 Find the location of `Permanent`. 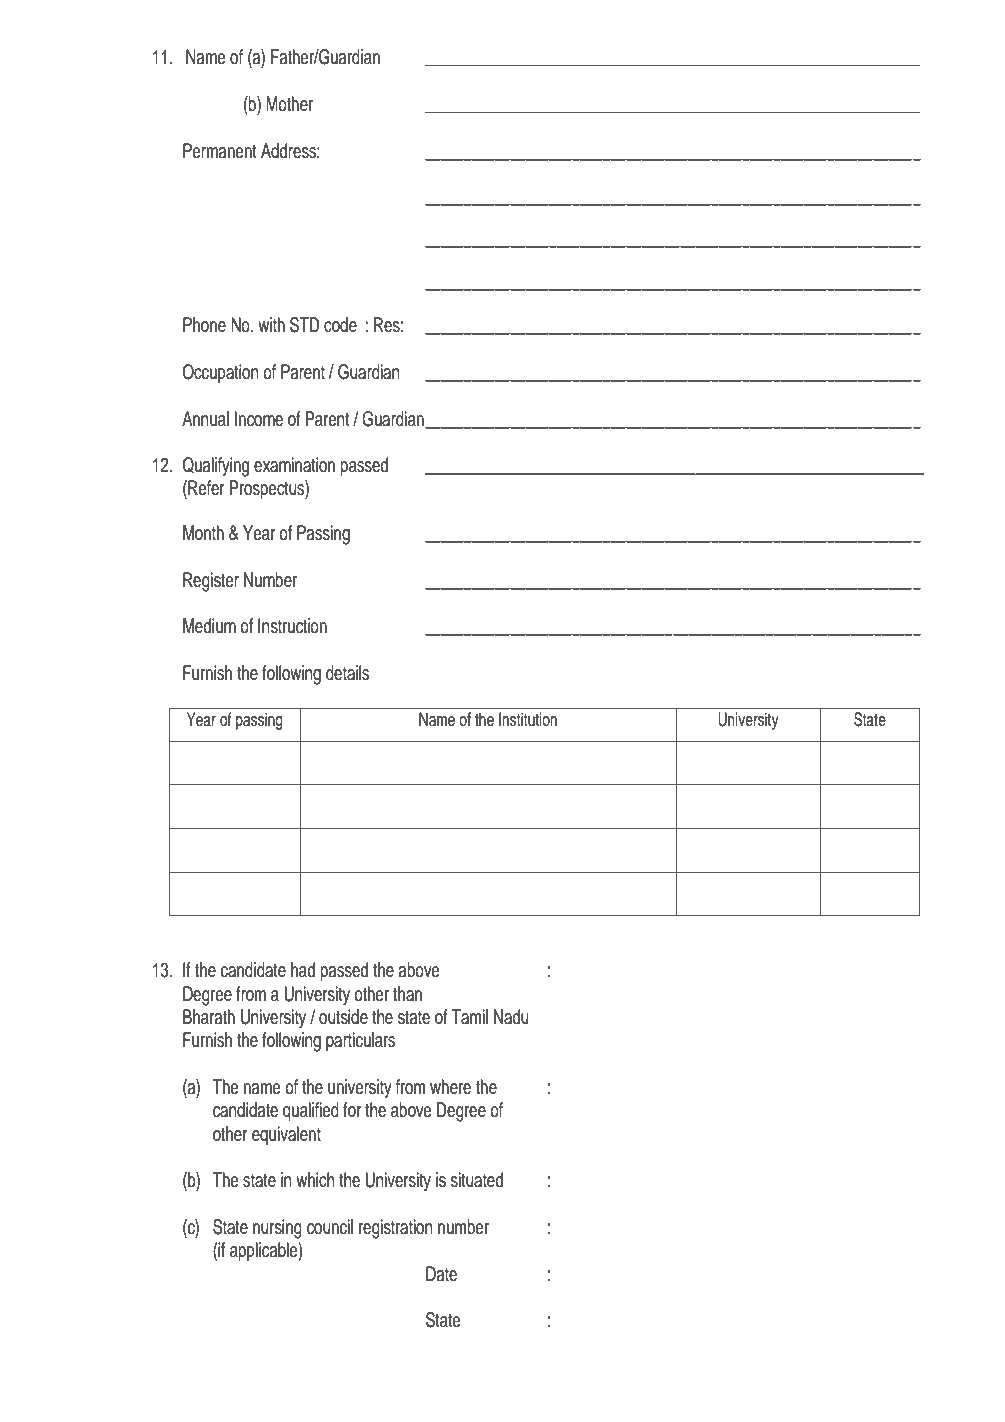

Permanent is located at coordinates (220, 151).
